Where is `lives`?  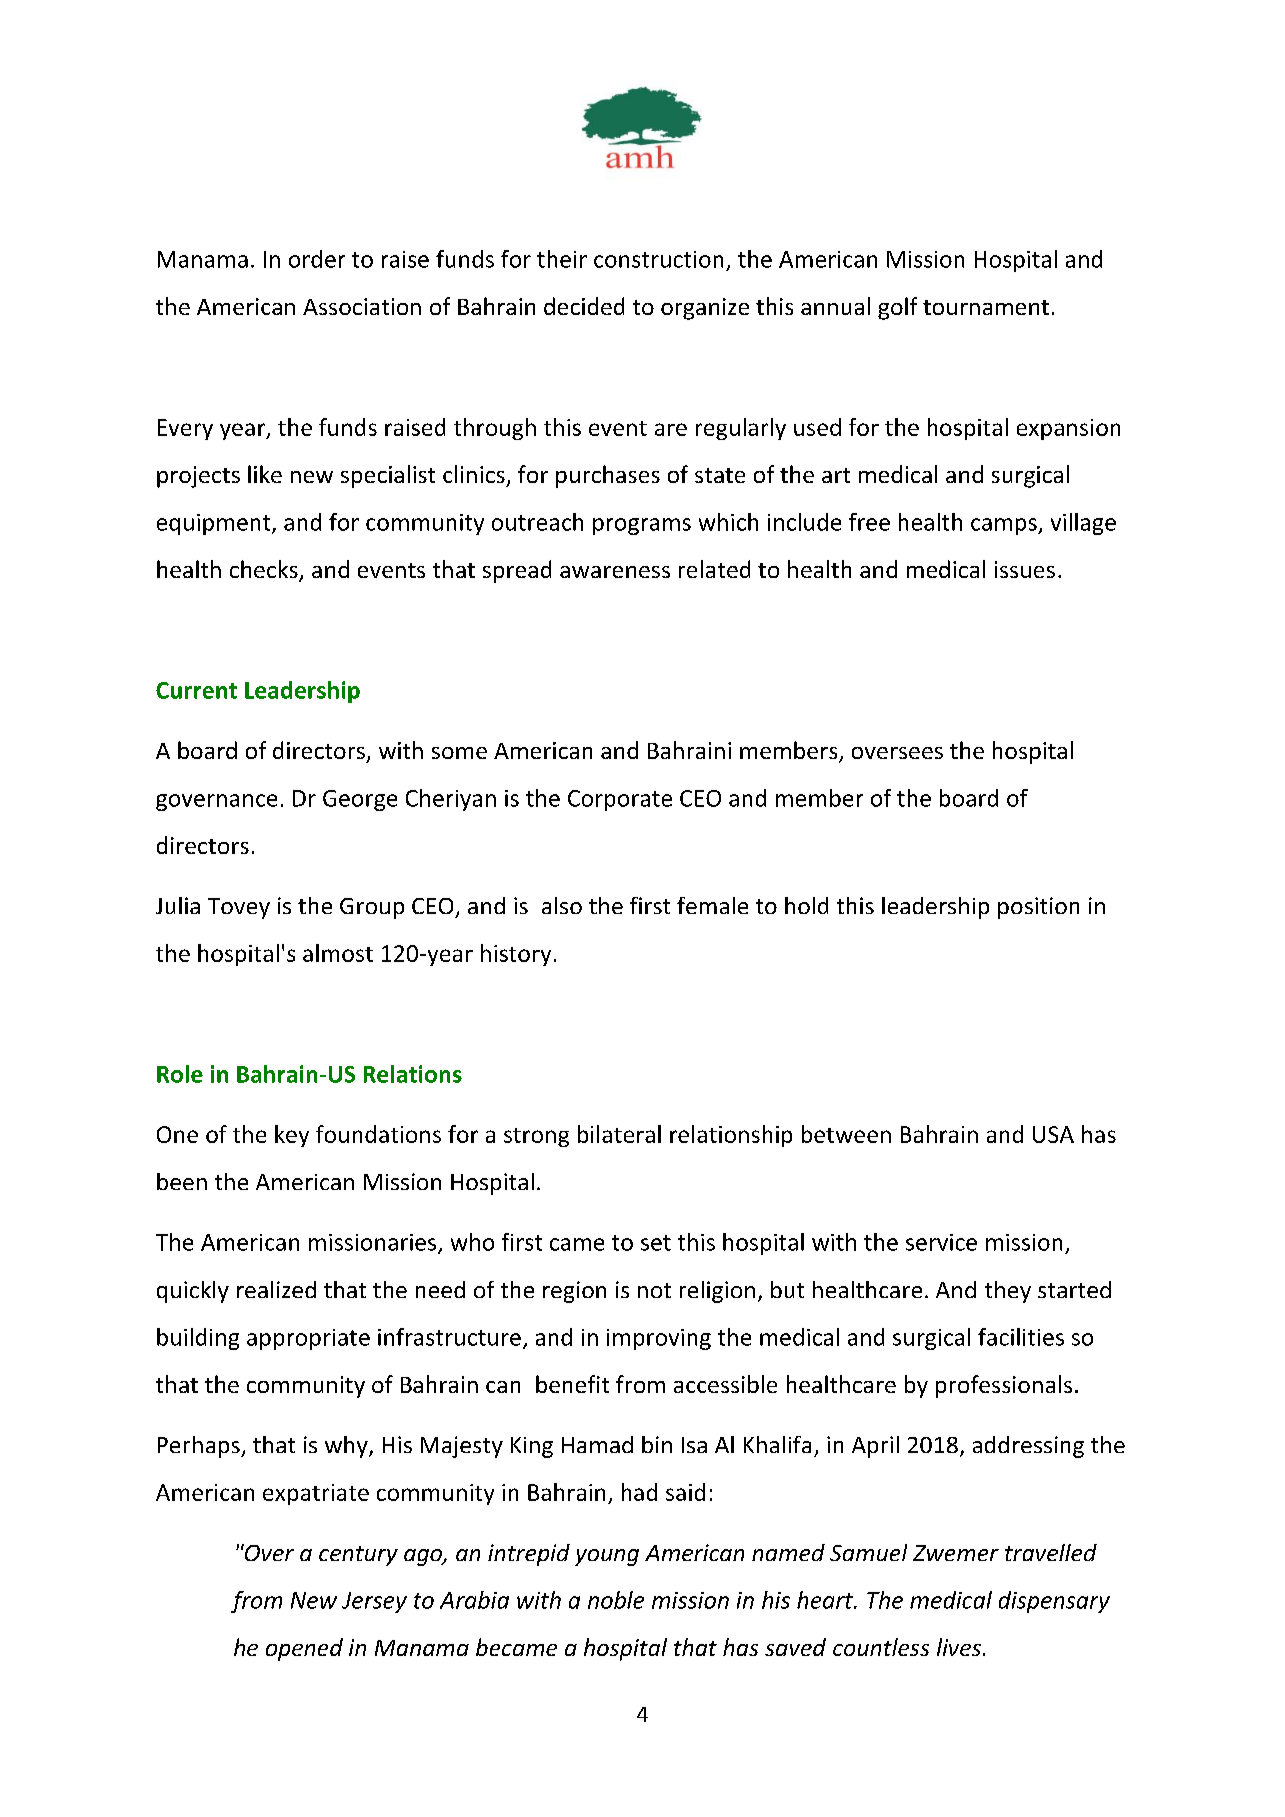 lives is located at coordinates (960, 1647).
